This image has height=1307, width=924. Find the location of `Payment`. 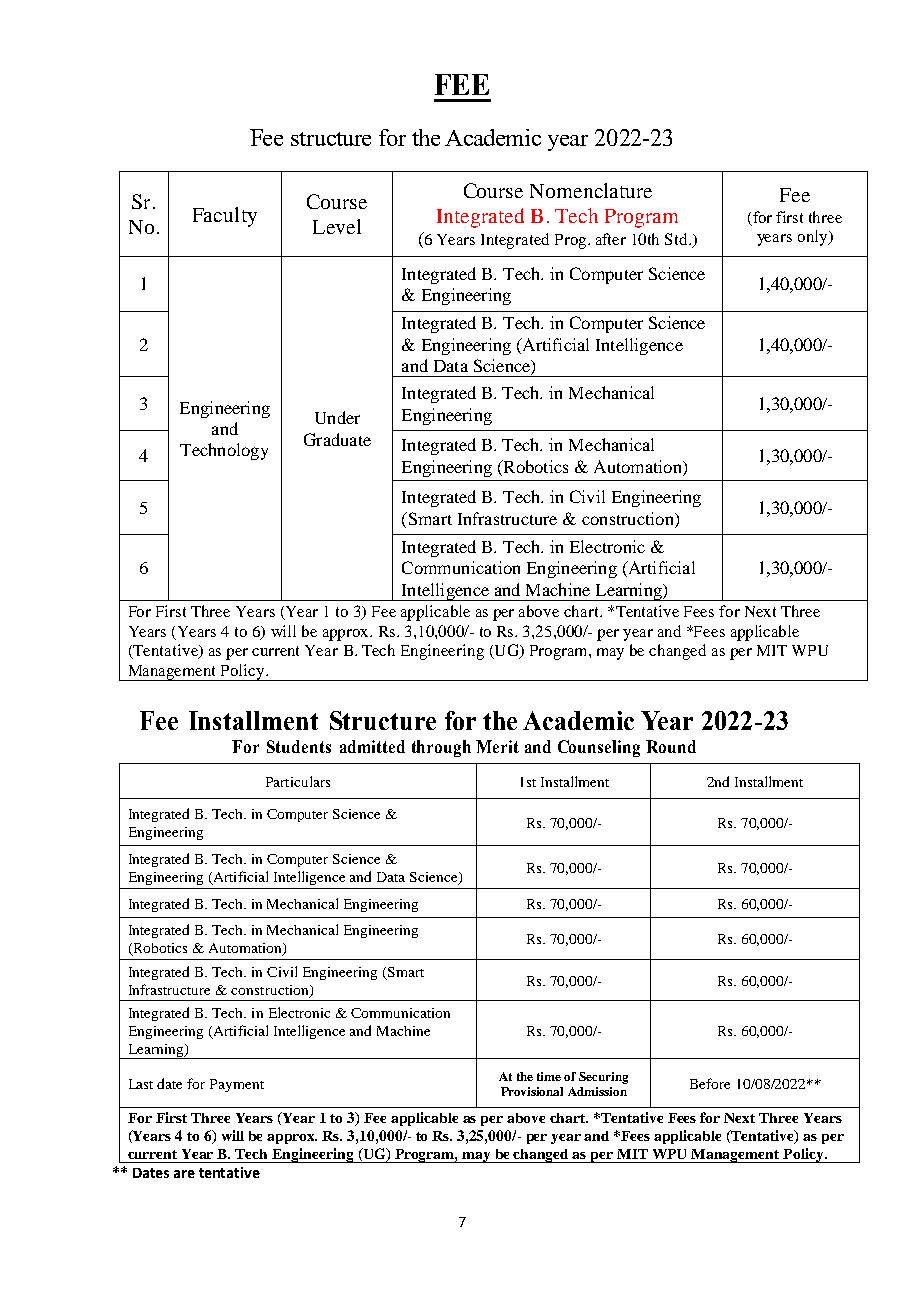

Payment is located at coordinates (237, 1085).
